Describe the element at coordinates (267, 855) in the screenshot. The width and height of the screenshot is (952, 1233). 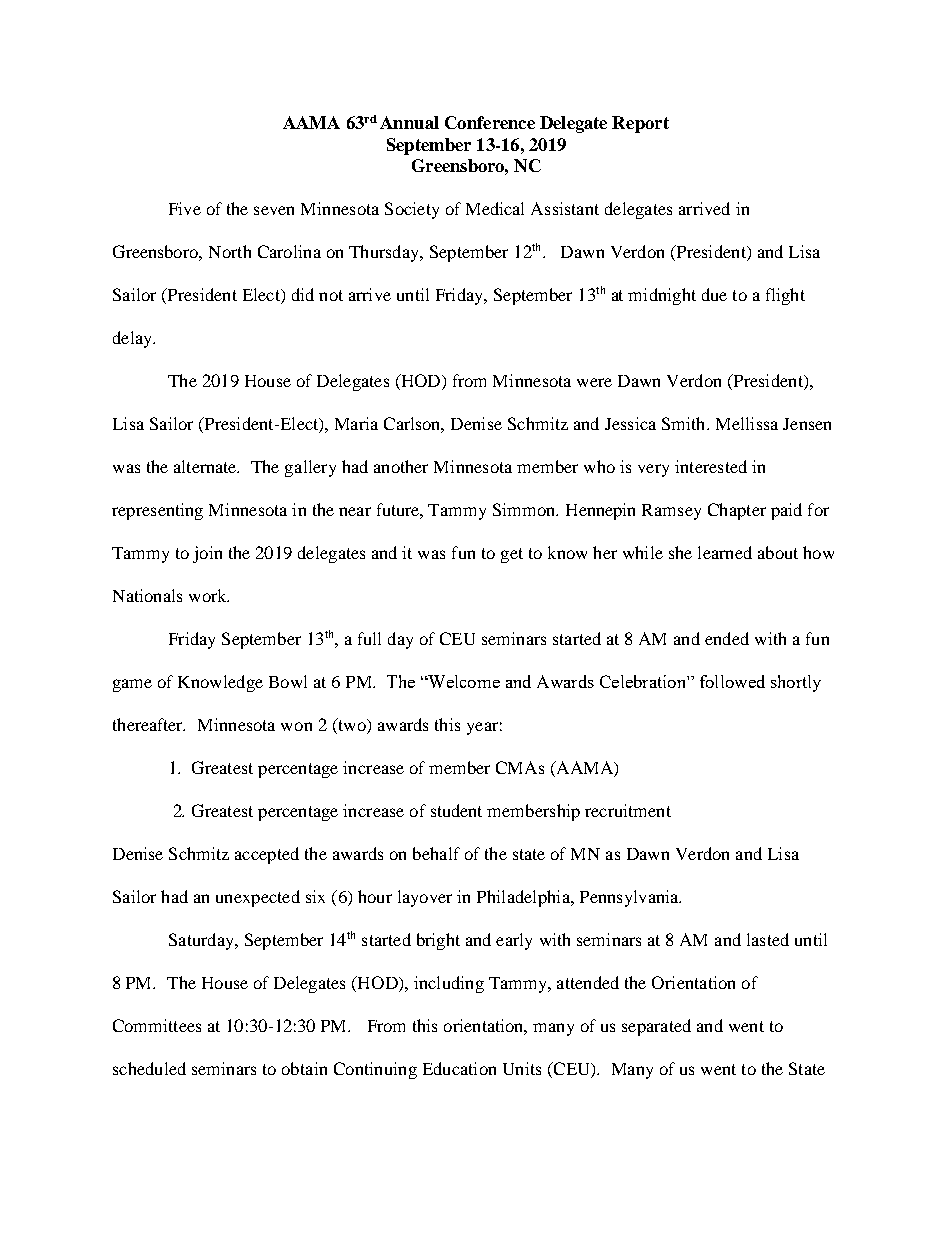
I see `accepted` at that location.
